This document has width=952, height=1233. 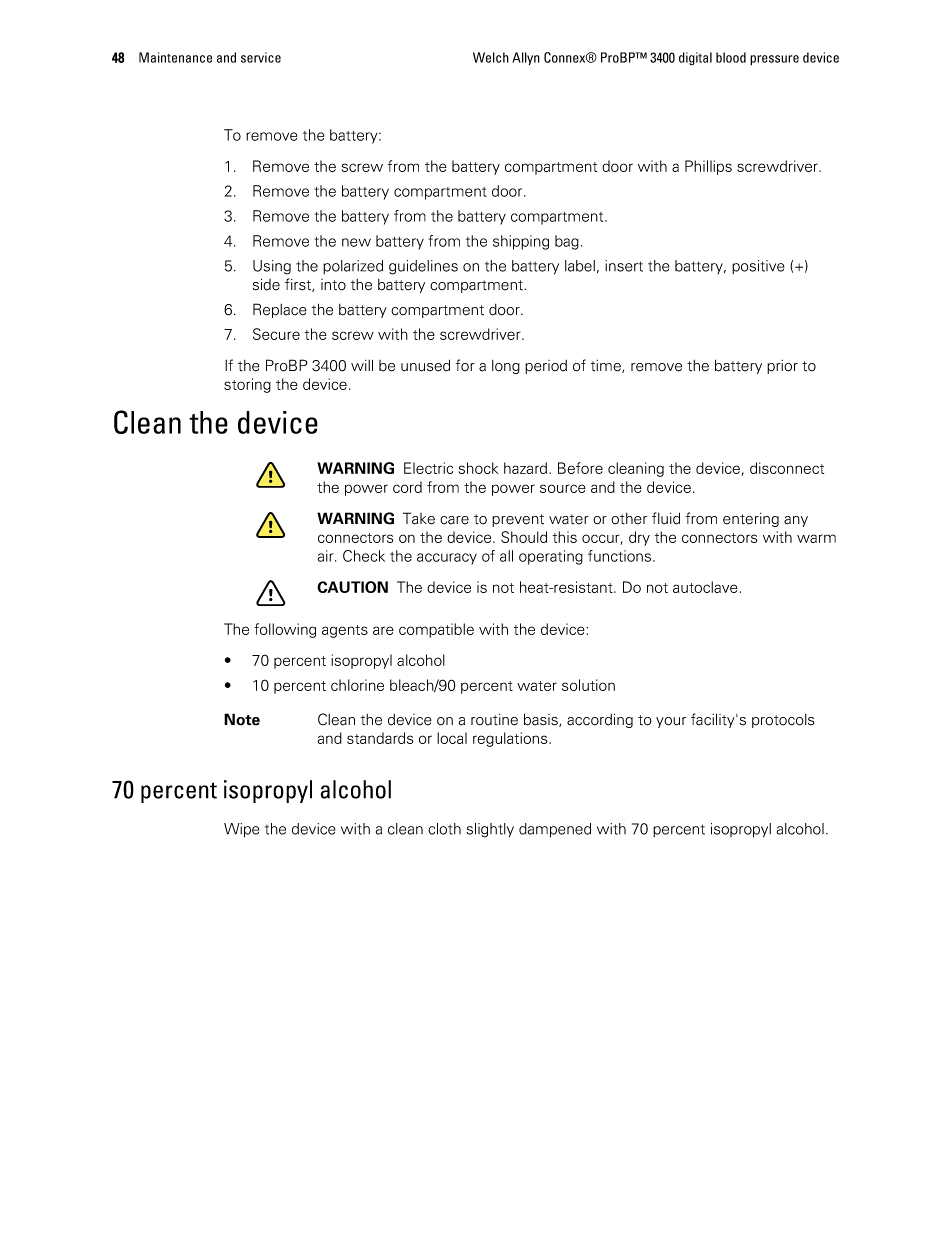 I want to click on Wipe, so click(x=242, y=830).
